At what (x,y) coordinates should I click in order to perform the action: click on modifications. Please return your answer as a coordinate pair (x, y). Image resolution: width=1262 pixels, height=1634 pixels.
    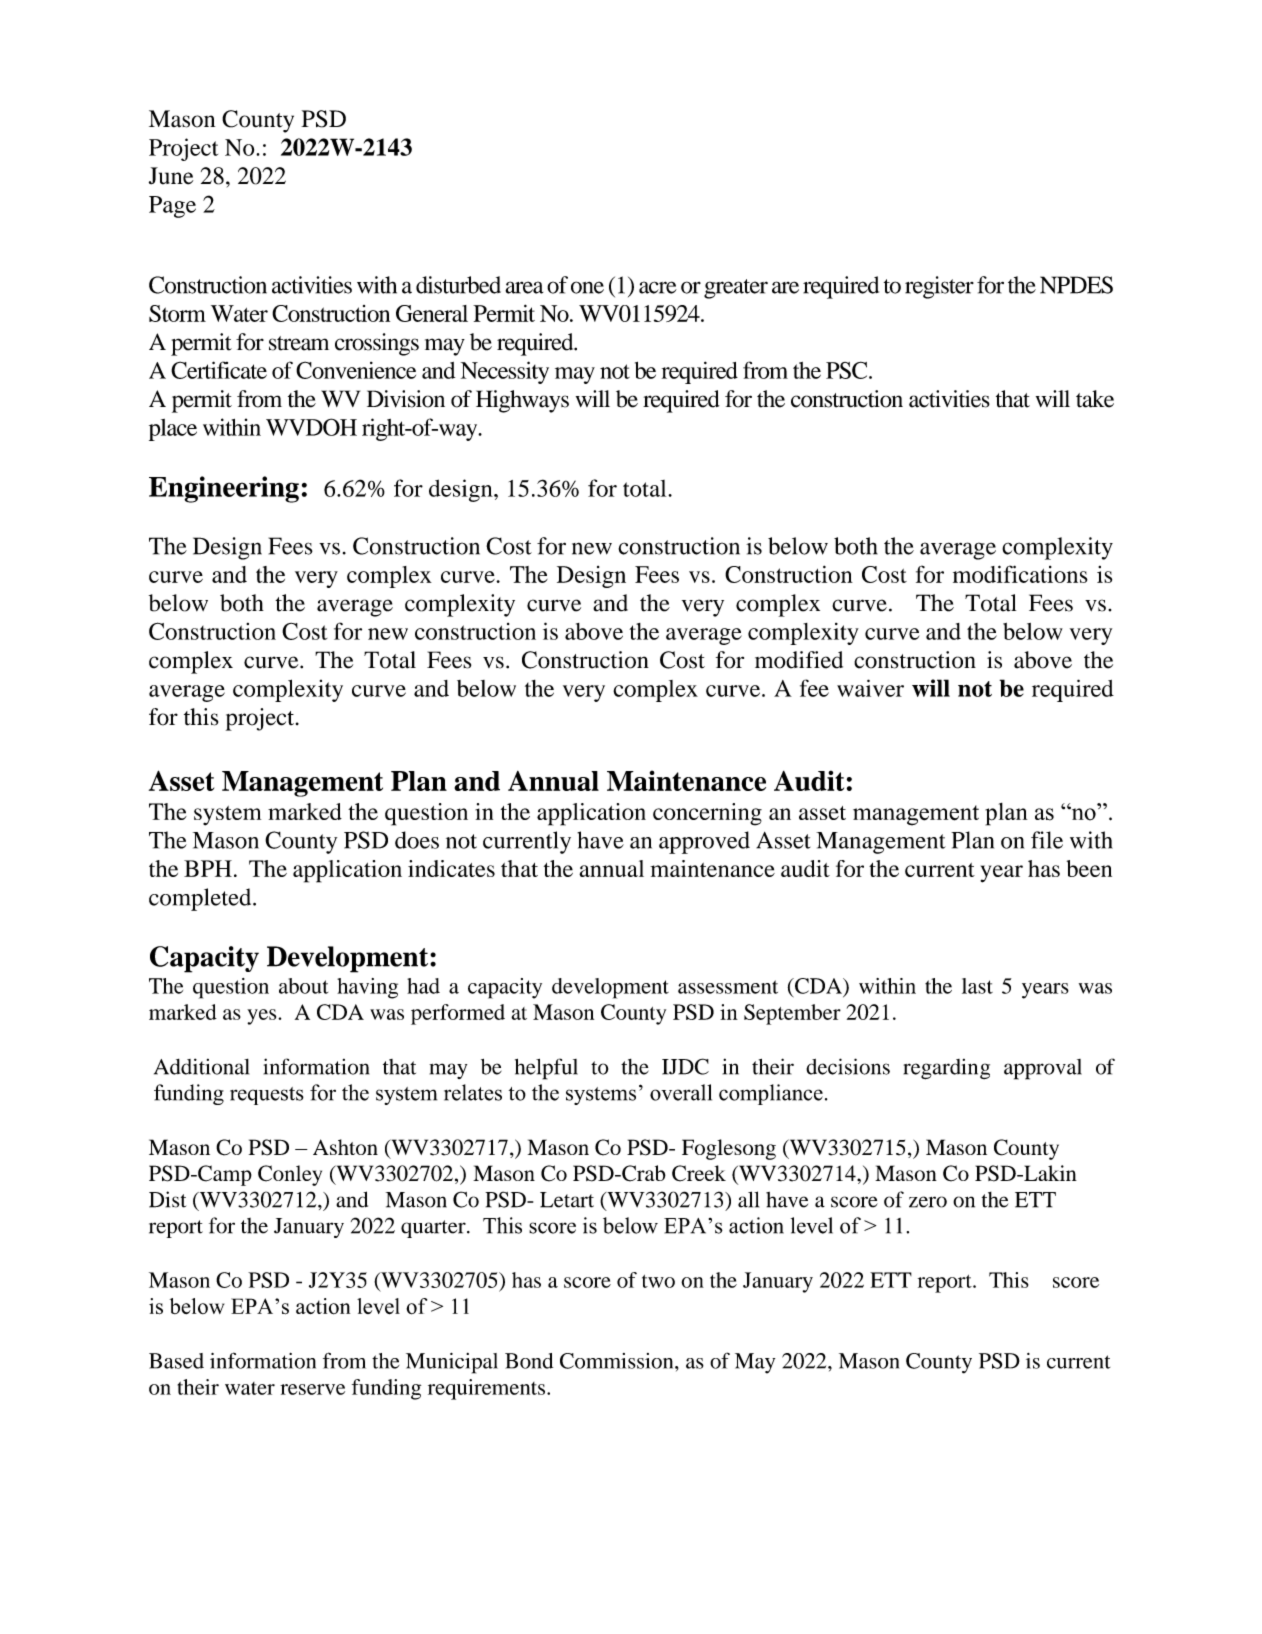
    Looking at the image, I should click on (1020, 574).
